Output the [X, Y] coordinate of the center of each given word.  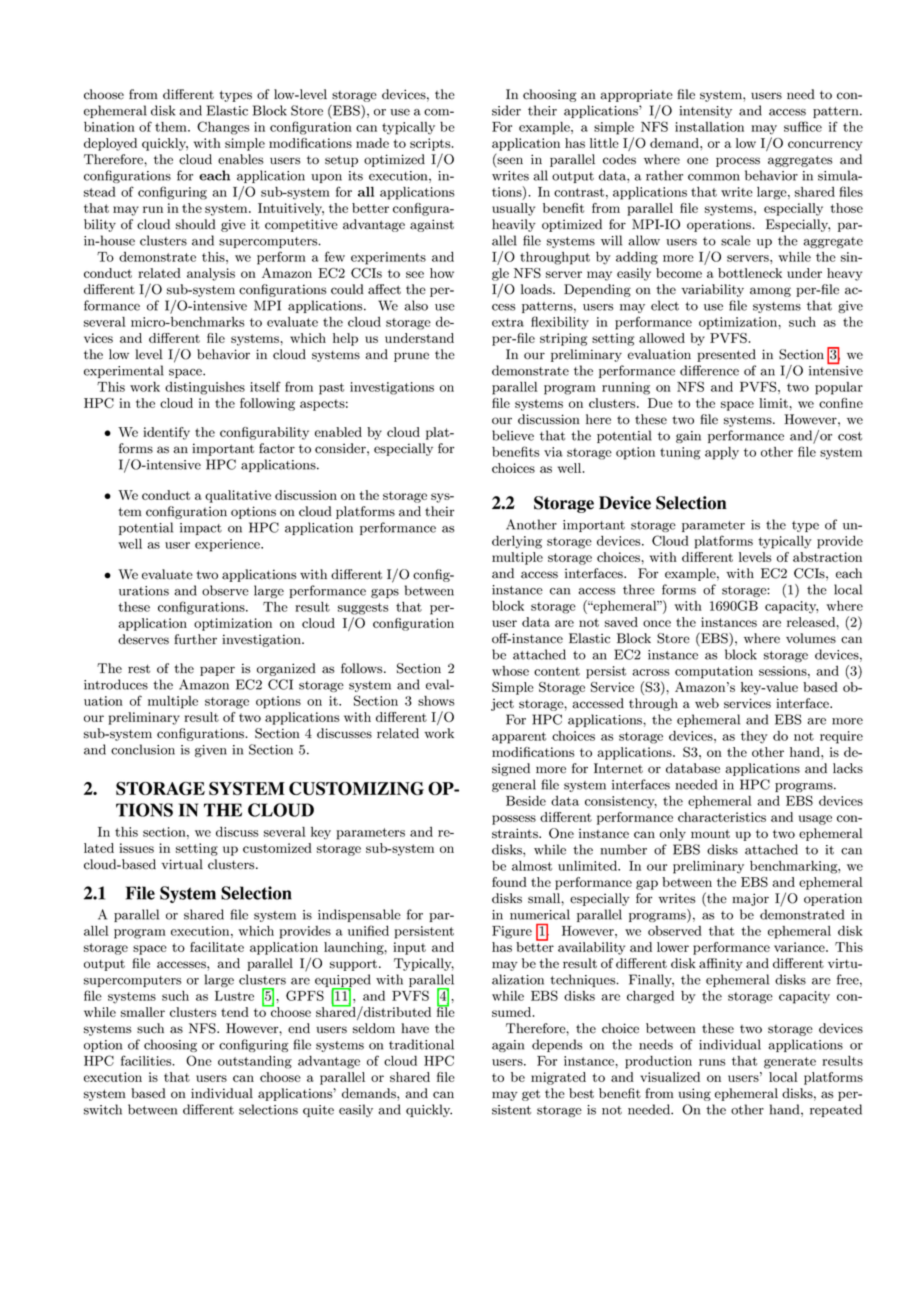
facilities [147, 1060]
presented [726, 355]
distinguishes [205, 388]
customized [277, 848]
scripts [430, 144]
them [172, 127]
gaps [385, 593]
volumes [811, 638]
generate [790, 1063]
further [195, 639]
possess [514, 820]
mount [710, 834]
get [531, 1095]
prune [411, 357]
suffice [803, 126]
